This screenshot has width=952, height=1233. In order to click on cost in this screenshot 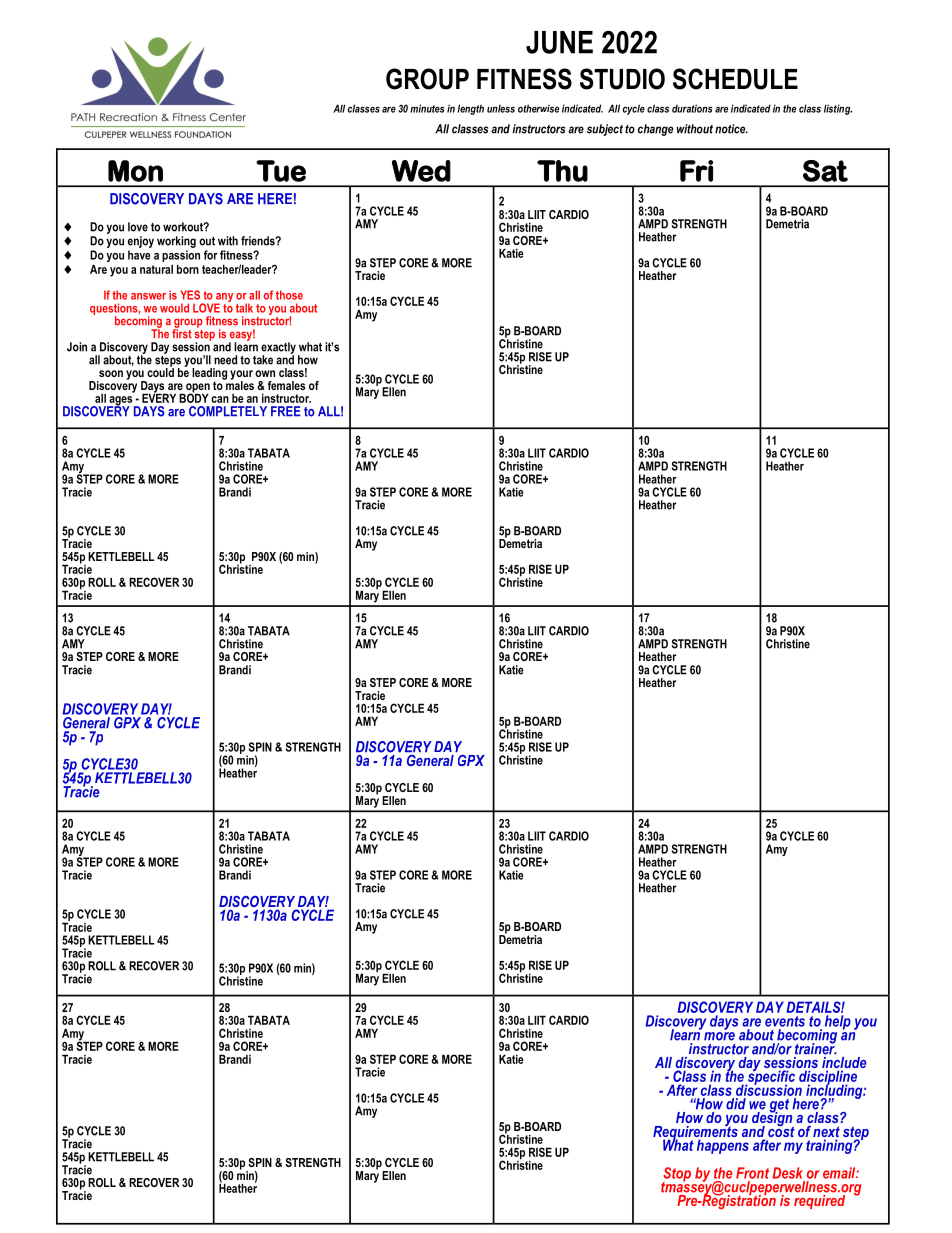, I will do `click(781, 1130)`.
